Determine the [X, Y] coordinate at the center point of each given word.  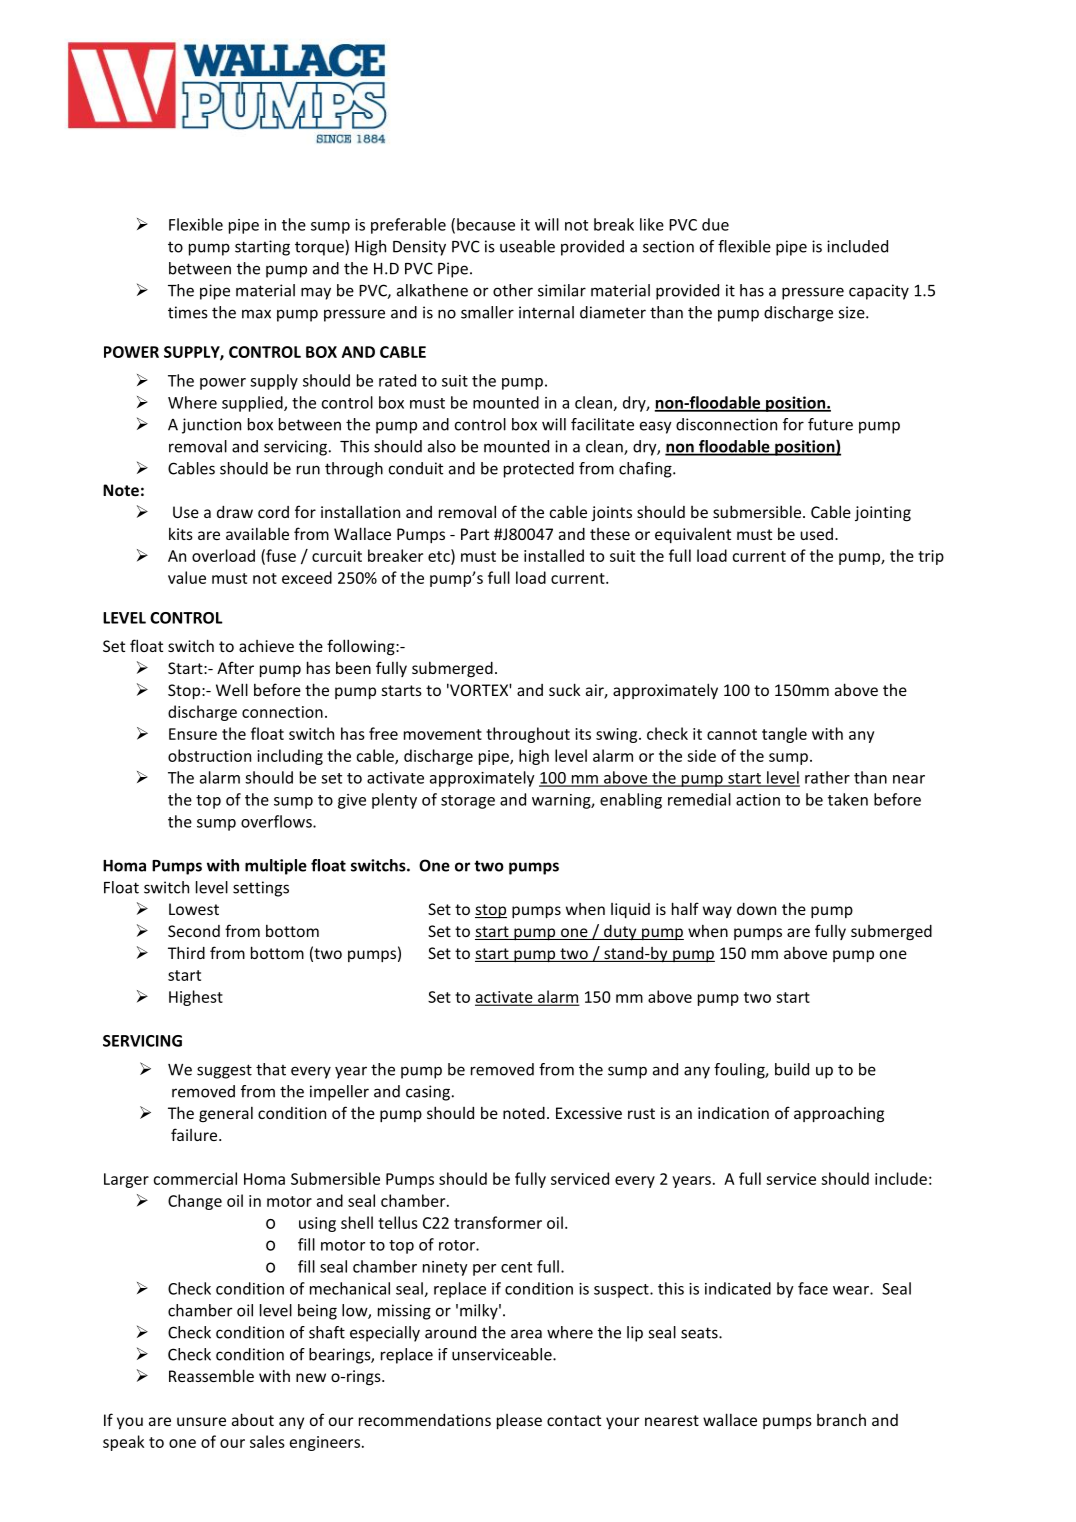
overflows [277, 821]
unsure [201, 1421]
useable [527, 246]
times [188, 312]
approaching [839, 1114]
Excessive [589, 1113]
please [519, 1421]
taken [848, 799]
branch [841, 1419]
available [257, 533]
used [816, 534]
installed [554, 555]
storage [468, 802]
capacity [879, 292]
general [226, 1114]
